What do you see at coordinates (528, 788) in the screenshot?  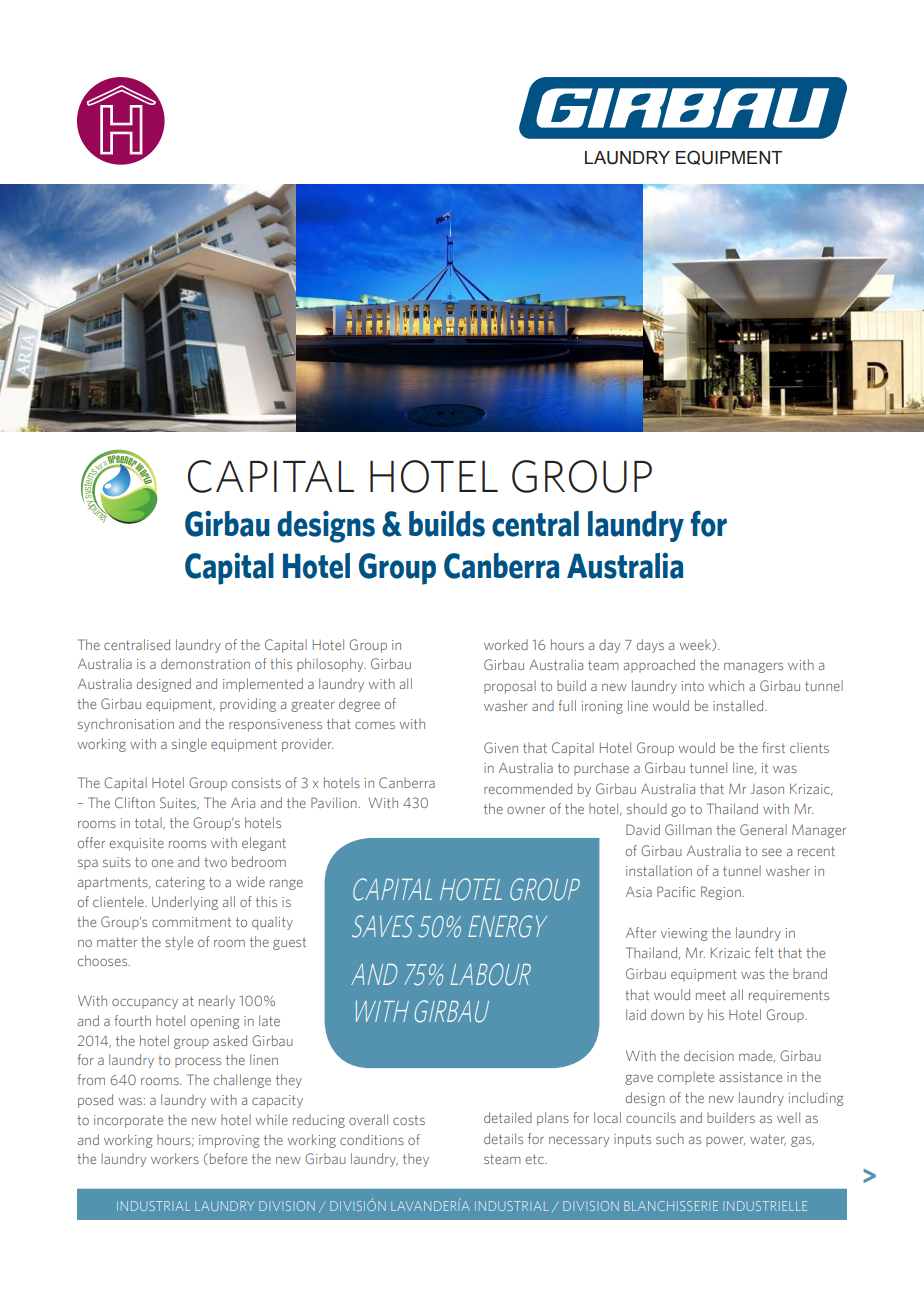 I see `recommended` at bounding box center [528, 788].
